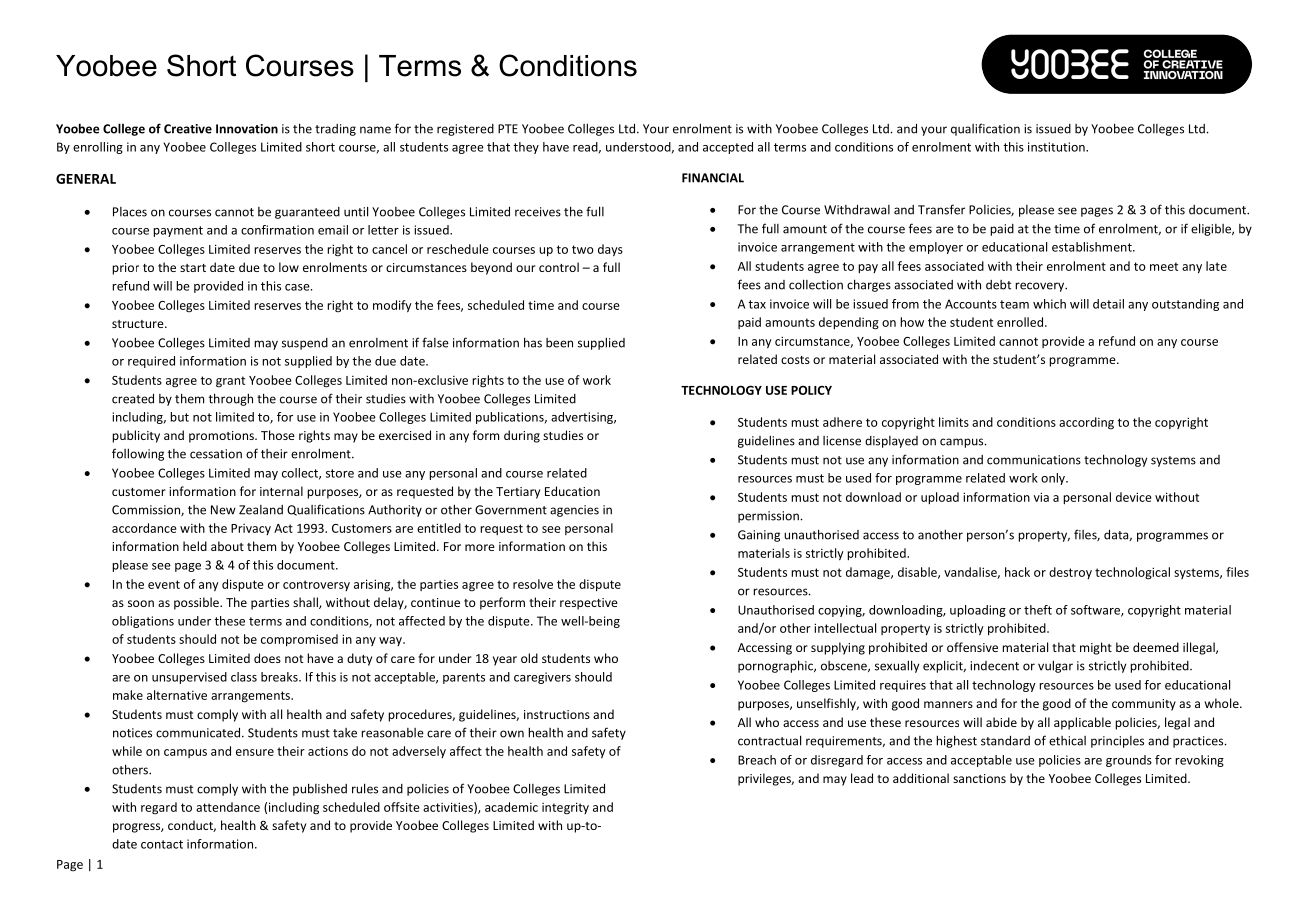  Describe the element at coordinates (216, 454) in the screenshot. I see `cessation` at that location.
